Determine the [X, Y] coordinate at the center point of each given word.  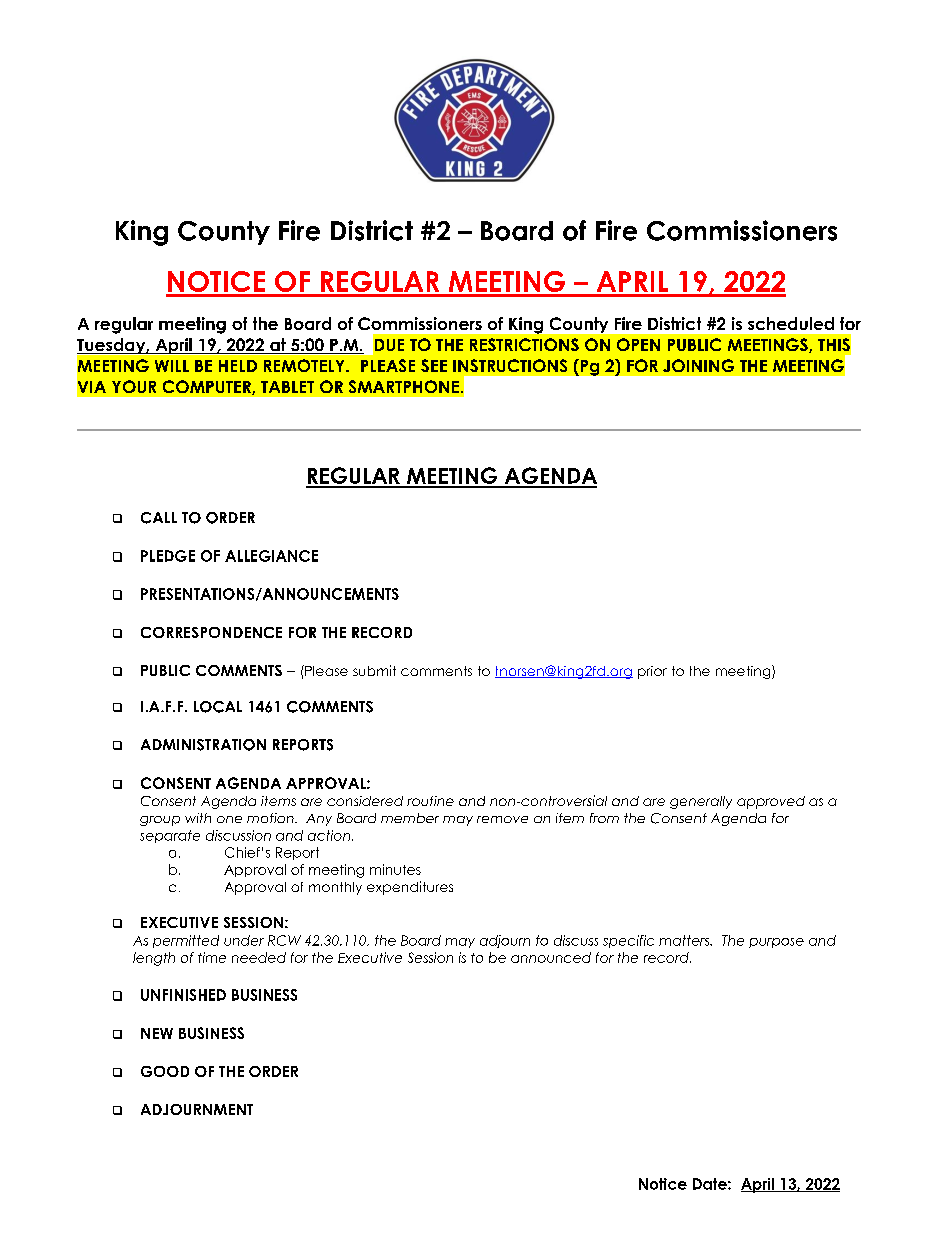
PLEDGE [168, 556]
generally [701, 802]
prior [652, 672]
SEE [434, 365]
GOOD [165, 1071]
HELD [238, 366]
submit [374, 670]
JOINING [698, 365]
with [198, 818]
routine [430, 801]
